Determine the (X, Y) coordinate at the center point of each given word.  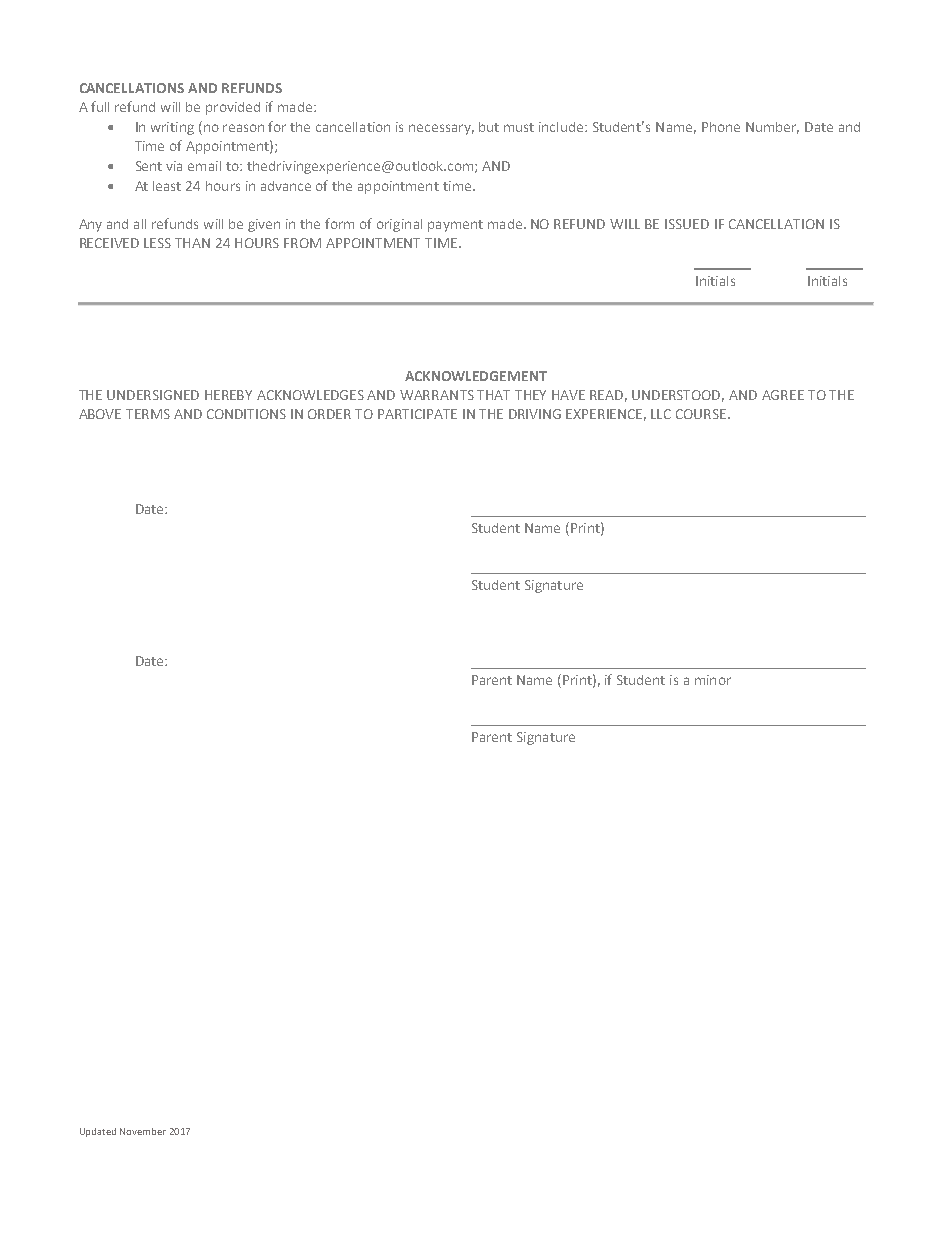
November (143, 1131)
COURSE (702, 414)
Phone (721, 127)
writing (172, 128)
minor (713, 680)
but (489, 127)
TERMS (148, 414)
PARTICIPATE (417, 414)
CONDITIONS (246, 414)
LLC (661, 414)
